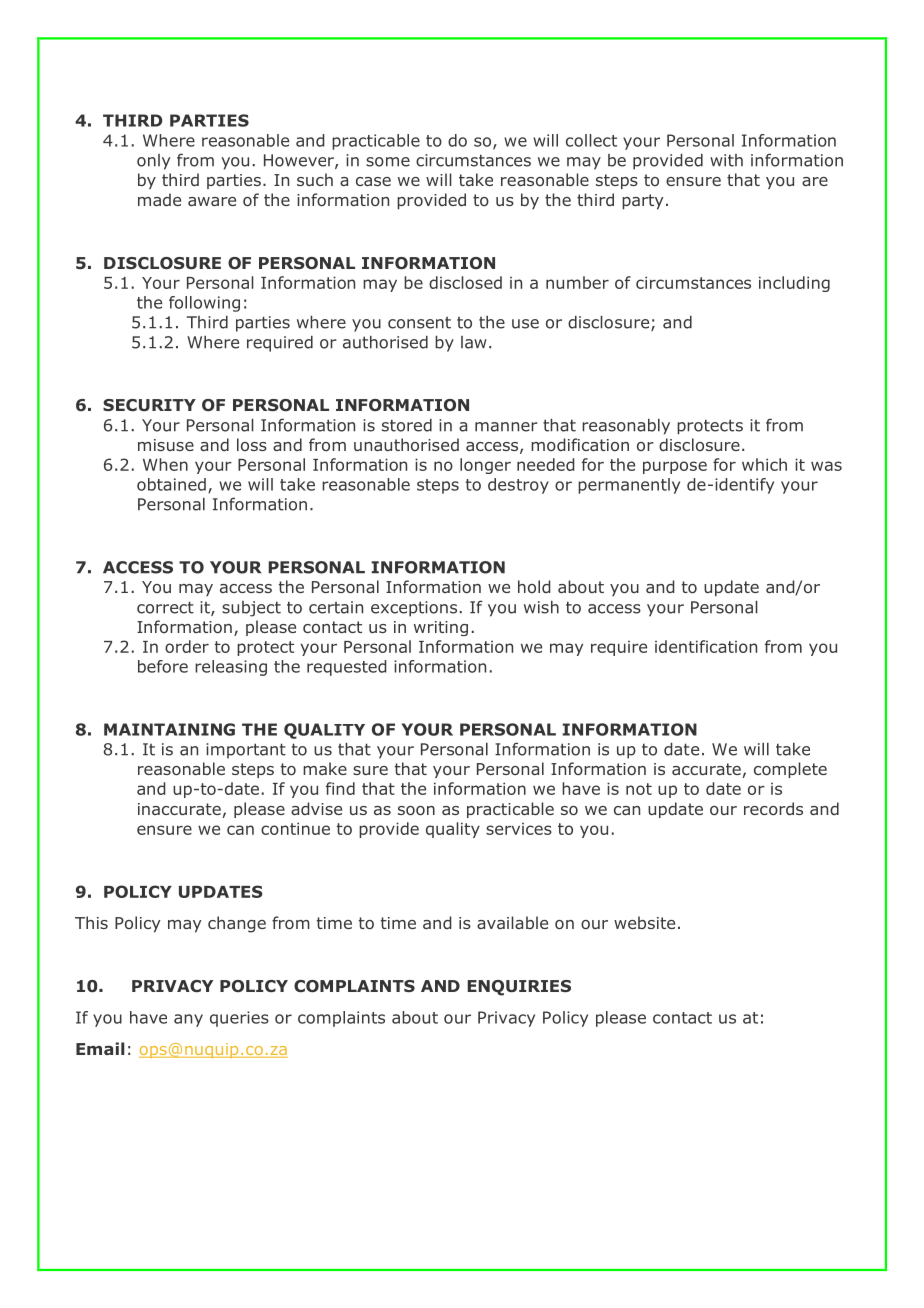  I want to click on with, so click(726, 160).
